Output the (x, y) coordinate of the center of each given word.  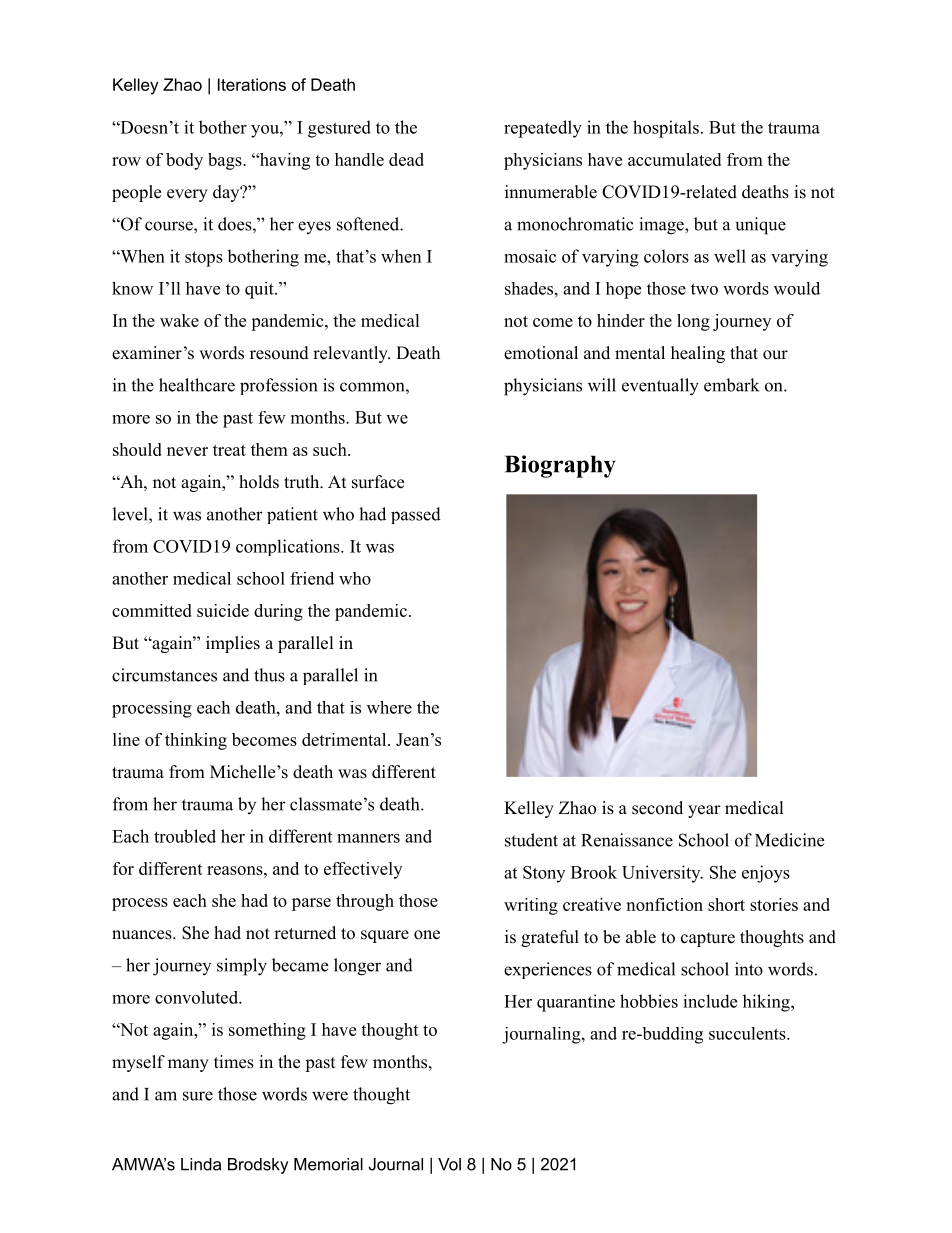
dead (406, 159)
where (389, 707)
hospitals (666, 129)
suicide (223, 610)
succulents (748, 1033)
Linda (201, 1164)
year (704, 811)
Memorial (328, 1164)
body (184, 161)
